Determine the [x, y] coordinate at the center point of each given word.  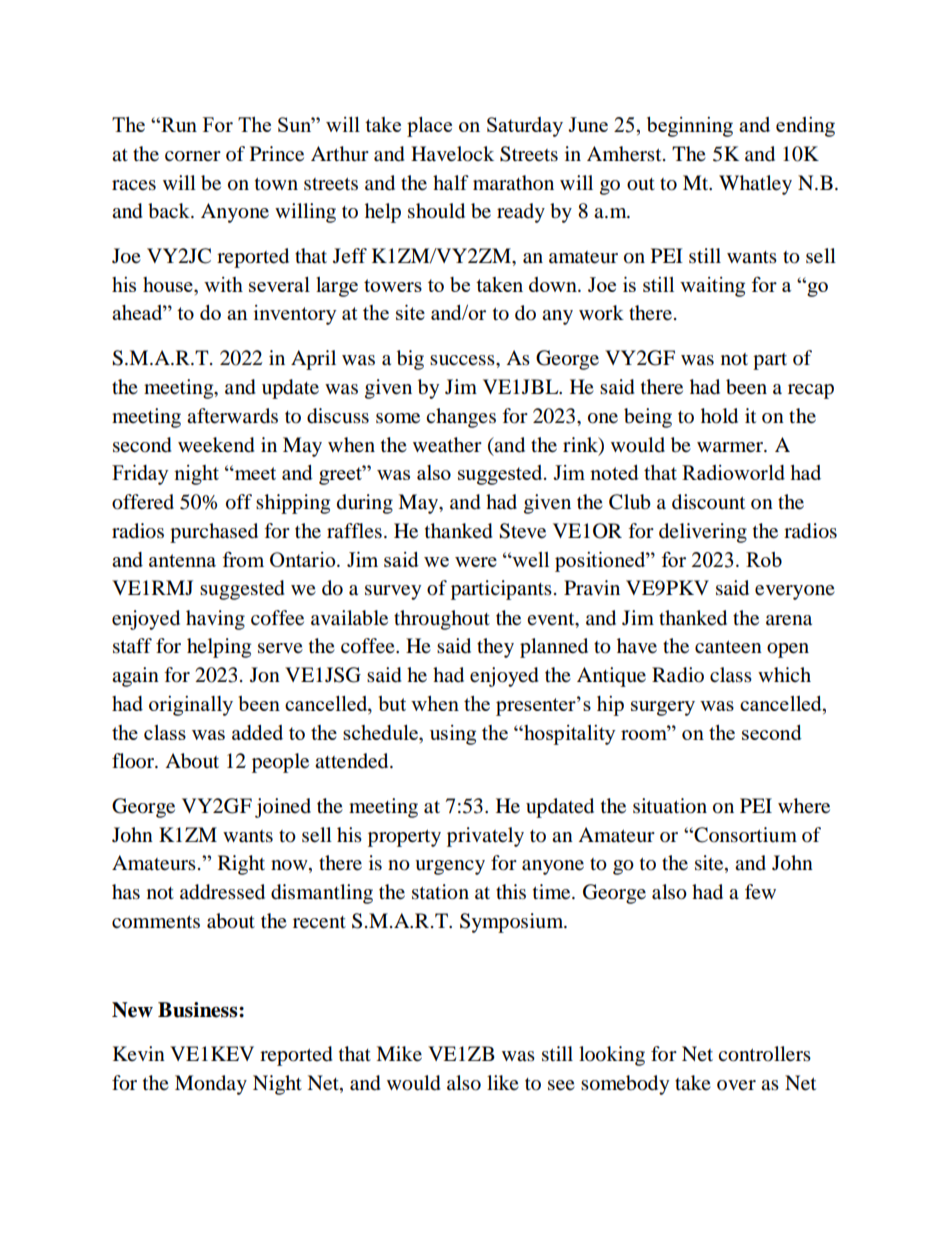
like [503, 1082]
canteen [728, 647]
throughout [442, 620]
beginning [690, 127]
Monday [211, 1085]
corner [193, 156]
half [451, 183]
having [215, 620]
